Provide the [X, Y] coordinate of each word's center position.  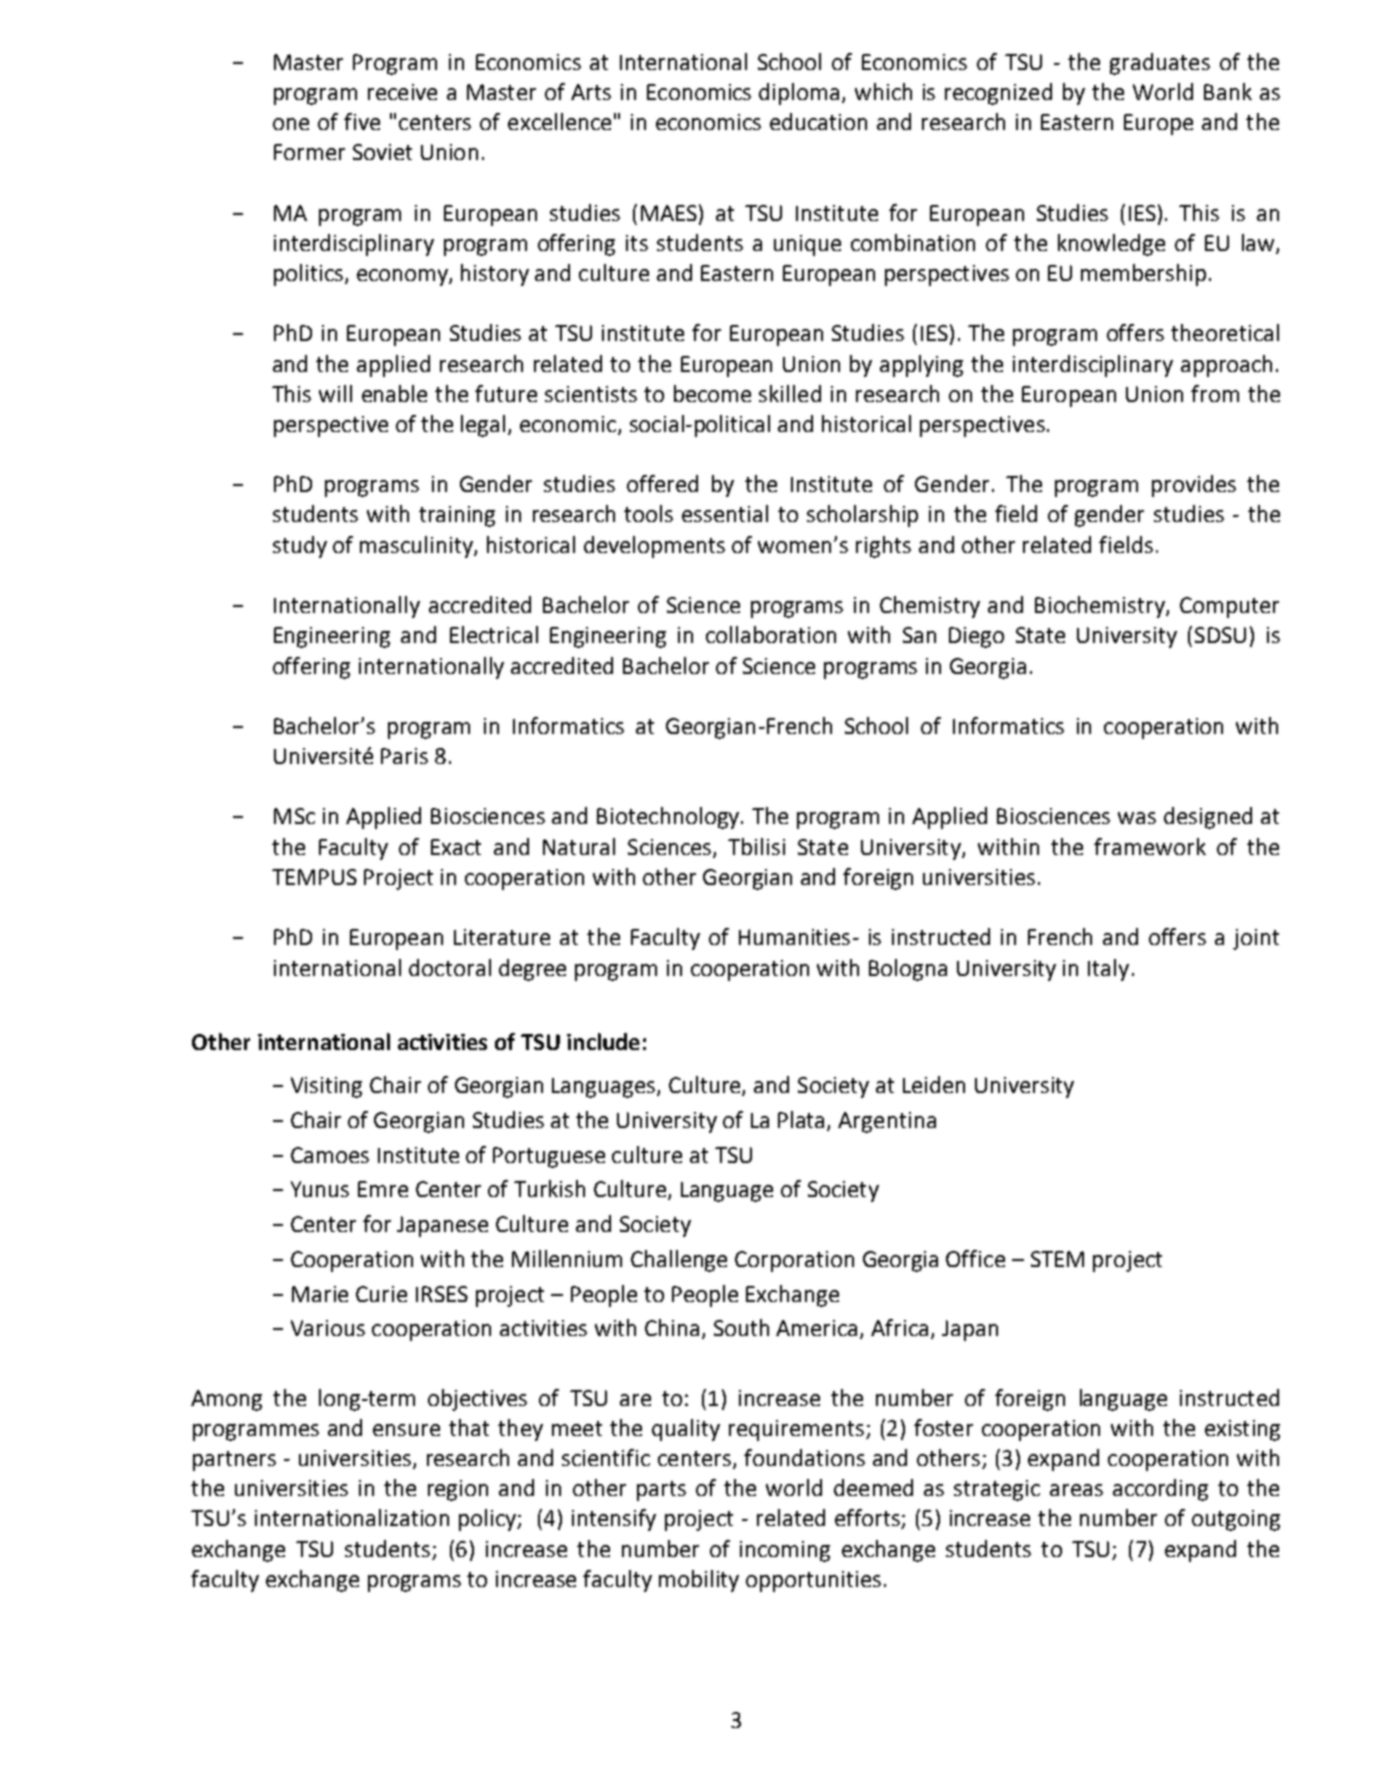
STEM [1057, 1259]
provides [1194, 486]
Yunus [320, 1189]
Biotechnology [668, 818]
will [335, 393]
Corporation [794, 1261]
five [362, 121]
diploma [799, 94]
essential [725, 513]
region [458, 1490]
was [1137, 818]
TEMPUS [314, 877]
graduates [1160, 64]
